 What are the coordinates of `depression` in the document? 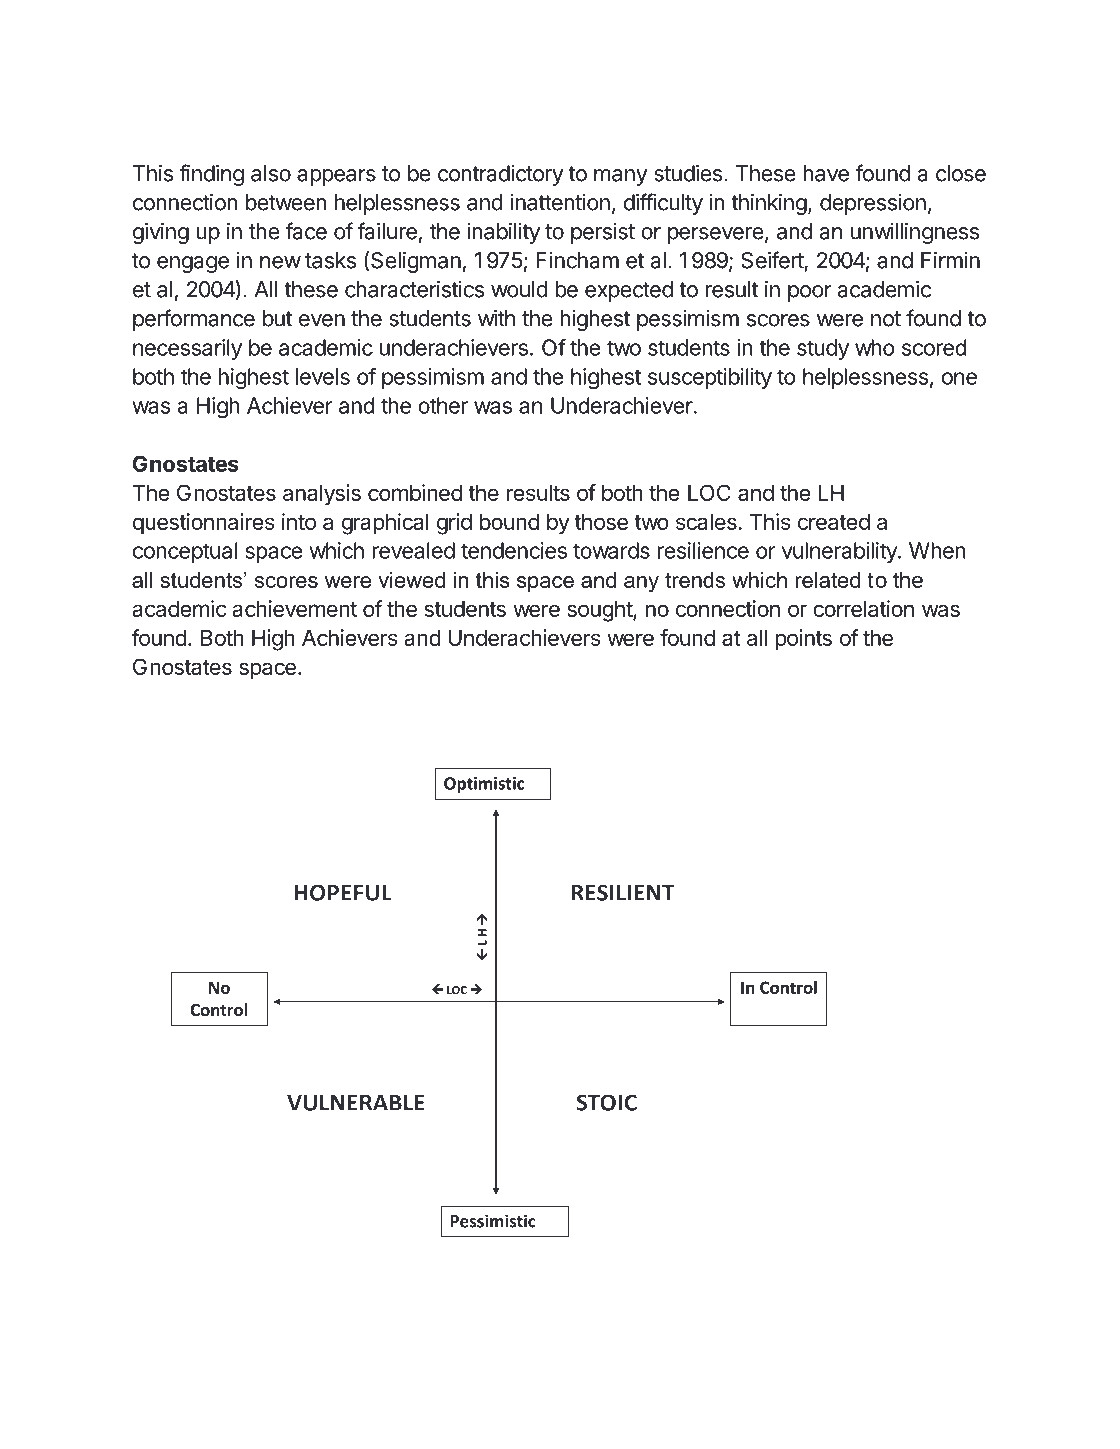 It's located at (873, 204).
